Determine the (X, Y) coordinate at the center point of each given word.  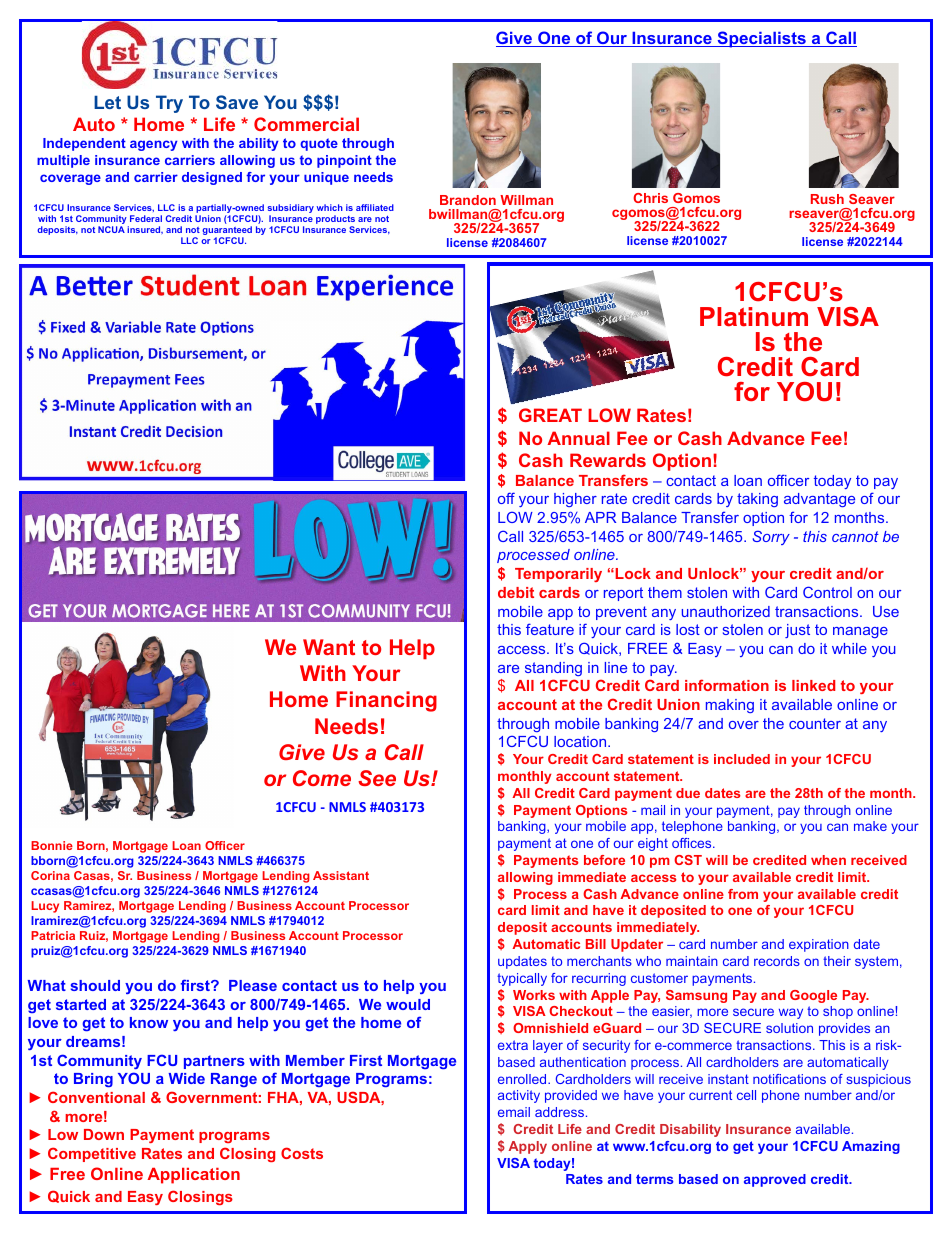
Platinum (754, 317)
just (797, 631)
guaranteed (227, 232)
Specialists (761, 39)
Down (104, 1134)
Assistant (341, 875)
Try (169, 104)
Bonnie (52, 845)
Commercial (306, 124)
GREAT (550, 415)
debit (516, 592)
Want (329, 647)
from (743, 894)
